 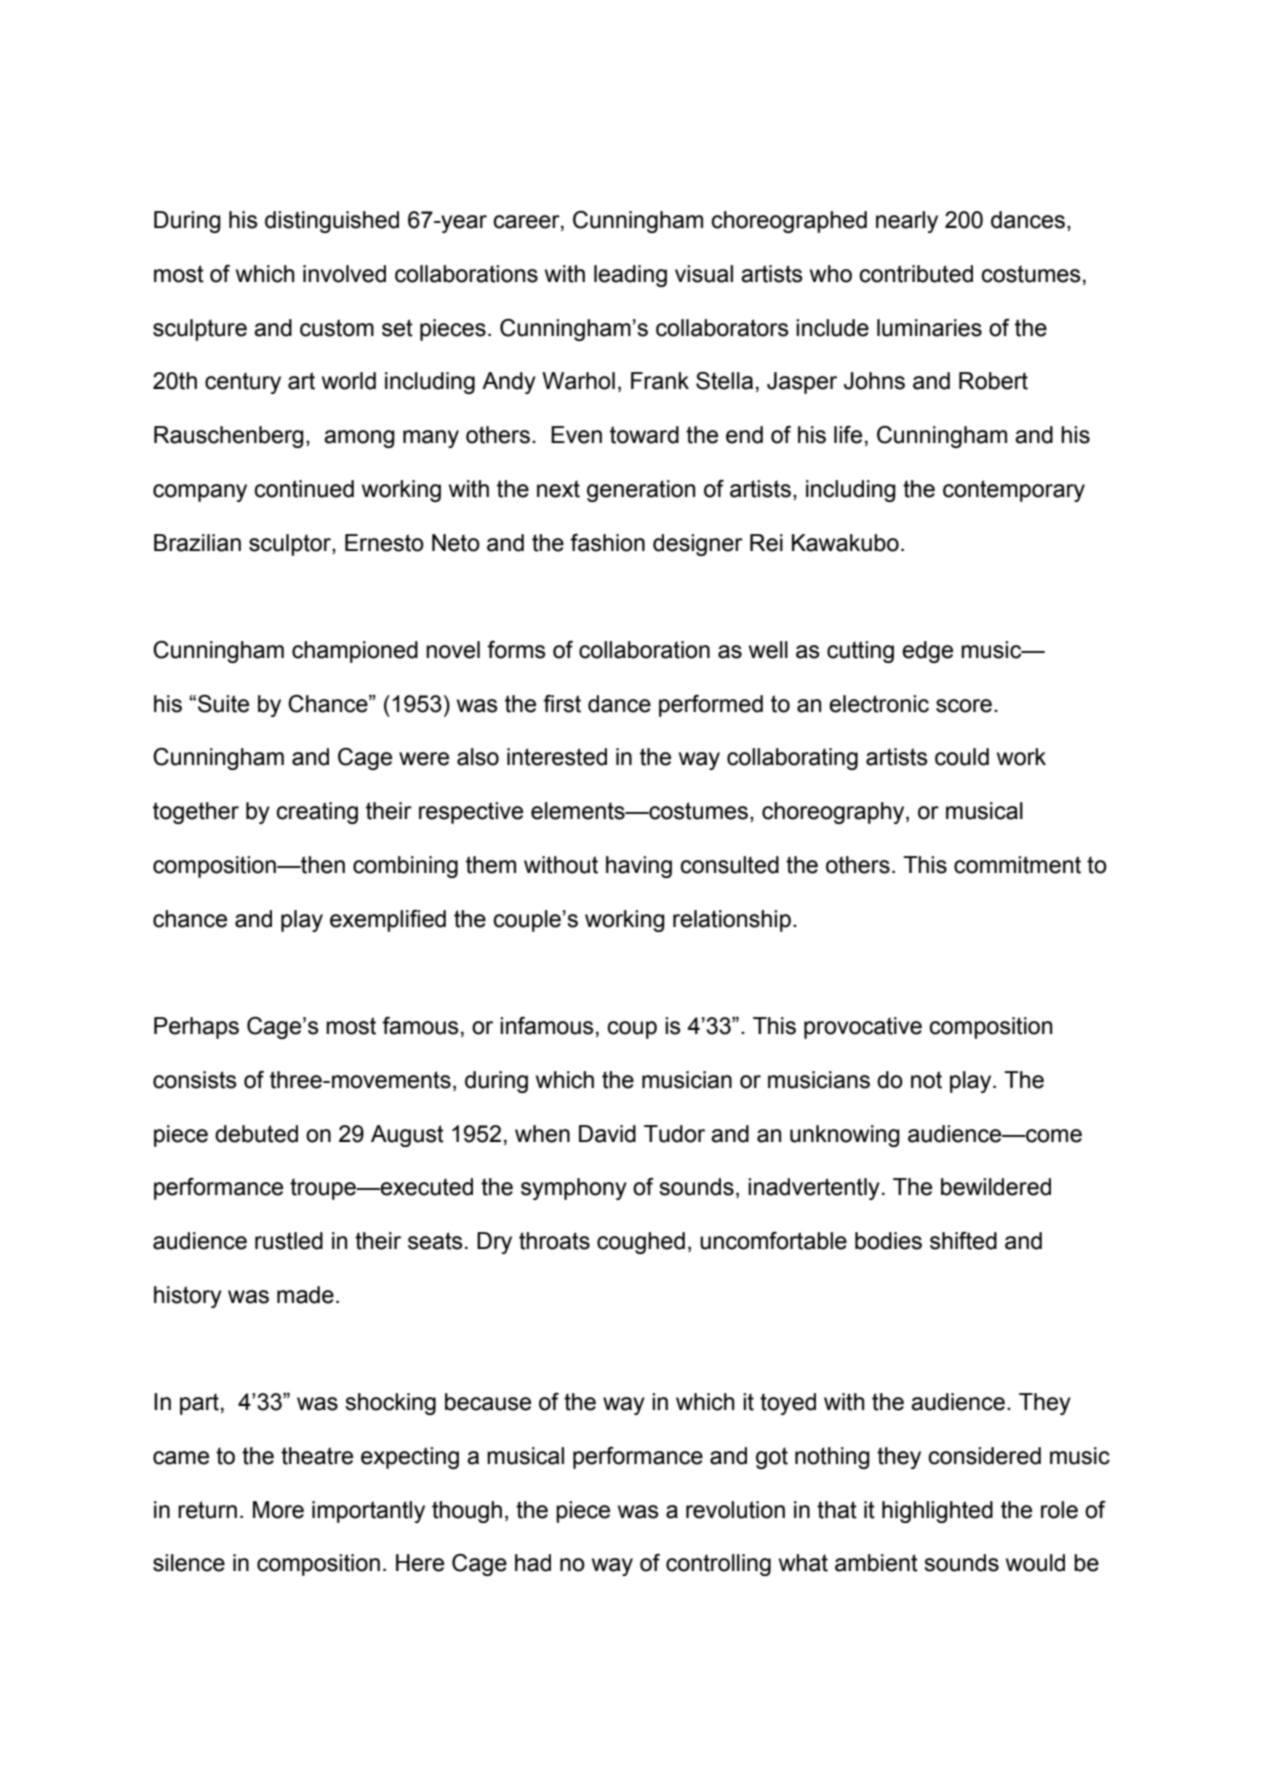 What do you see at coordinates (937, 1512) in the screenshot?
I see `highlighted` at bounding box center [937, 1512].
